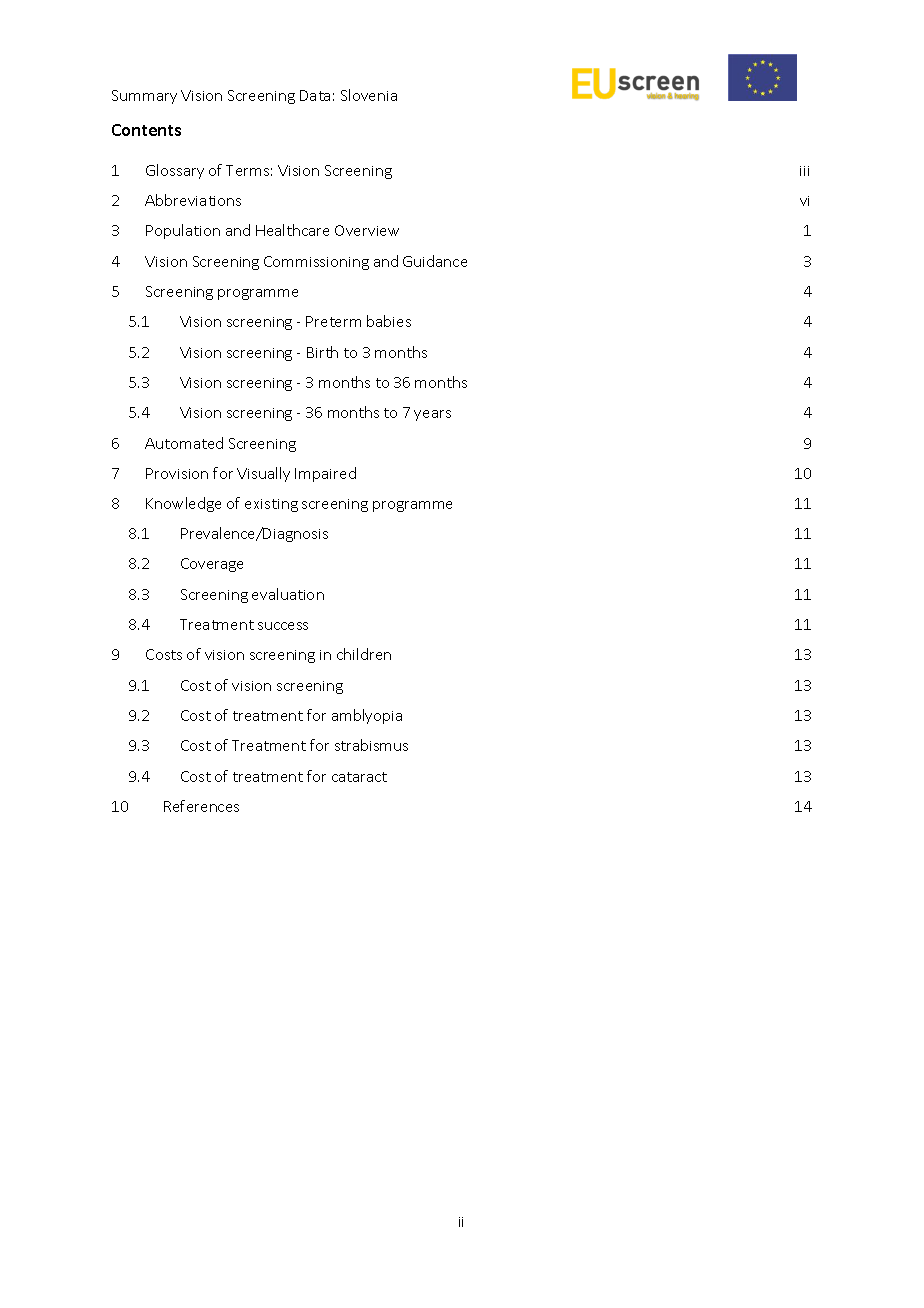  What do you see at coordinates (432, 415) in the page?
I see `years` at bounding box center [432, 415].
